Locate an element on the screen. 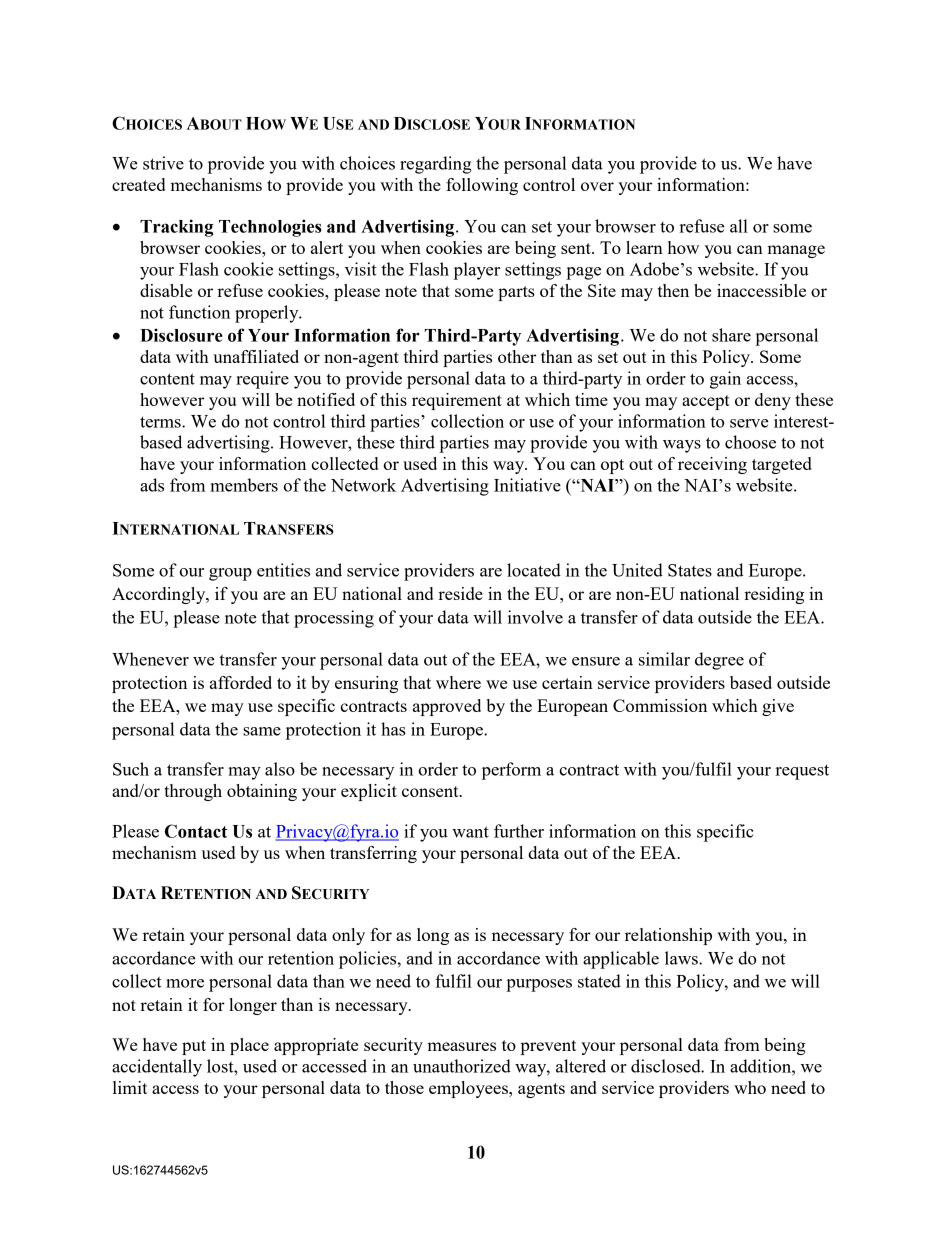 The image size is (952, 1233). put is located at coordinates (194, 1047).
